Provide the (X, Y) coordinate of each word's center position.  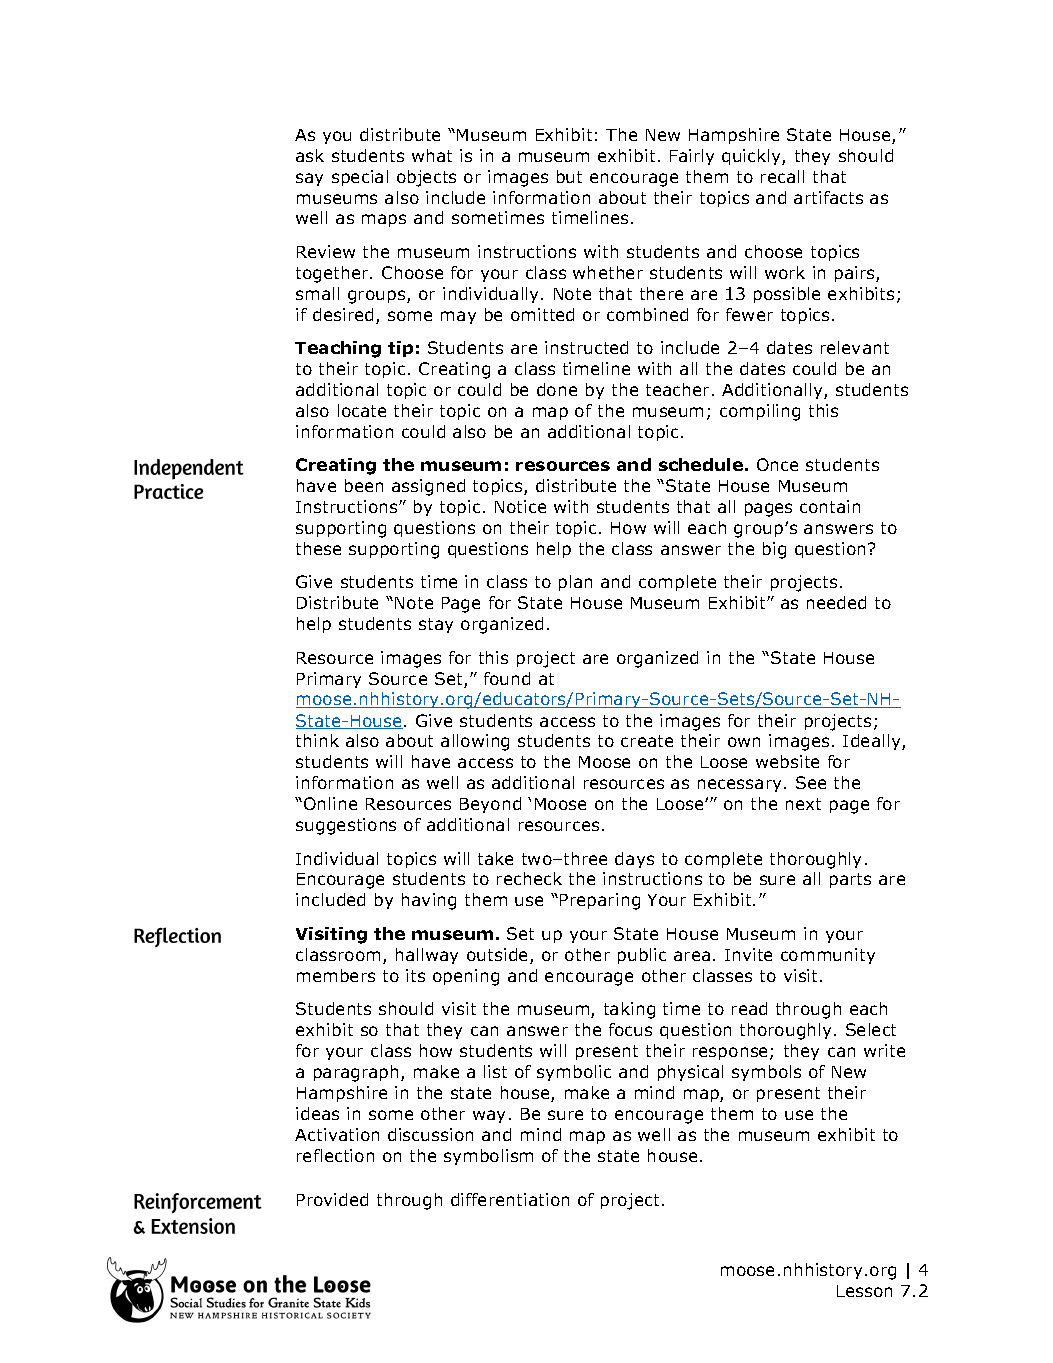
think (317, 740)
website (787, 761)
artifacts (828, 197)
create (647, 741)
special (360, 178)
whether (608, 272)
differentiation (510, 1199)
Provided (332, 1199)
